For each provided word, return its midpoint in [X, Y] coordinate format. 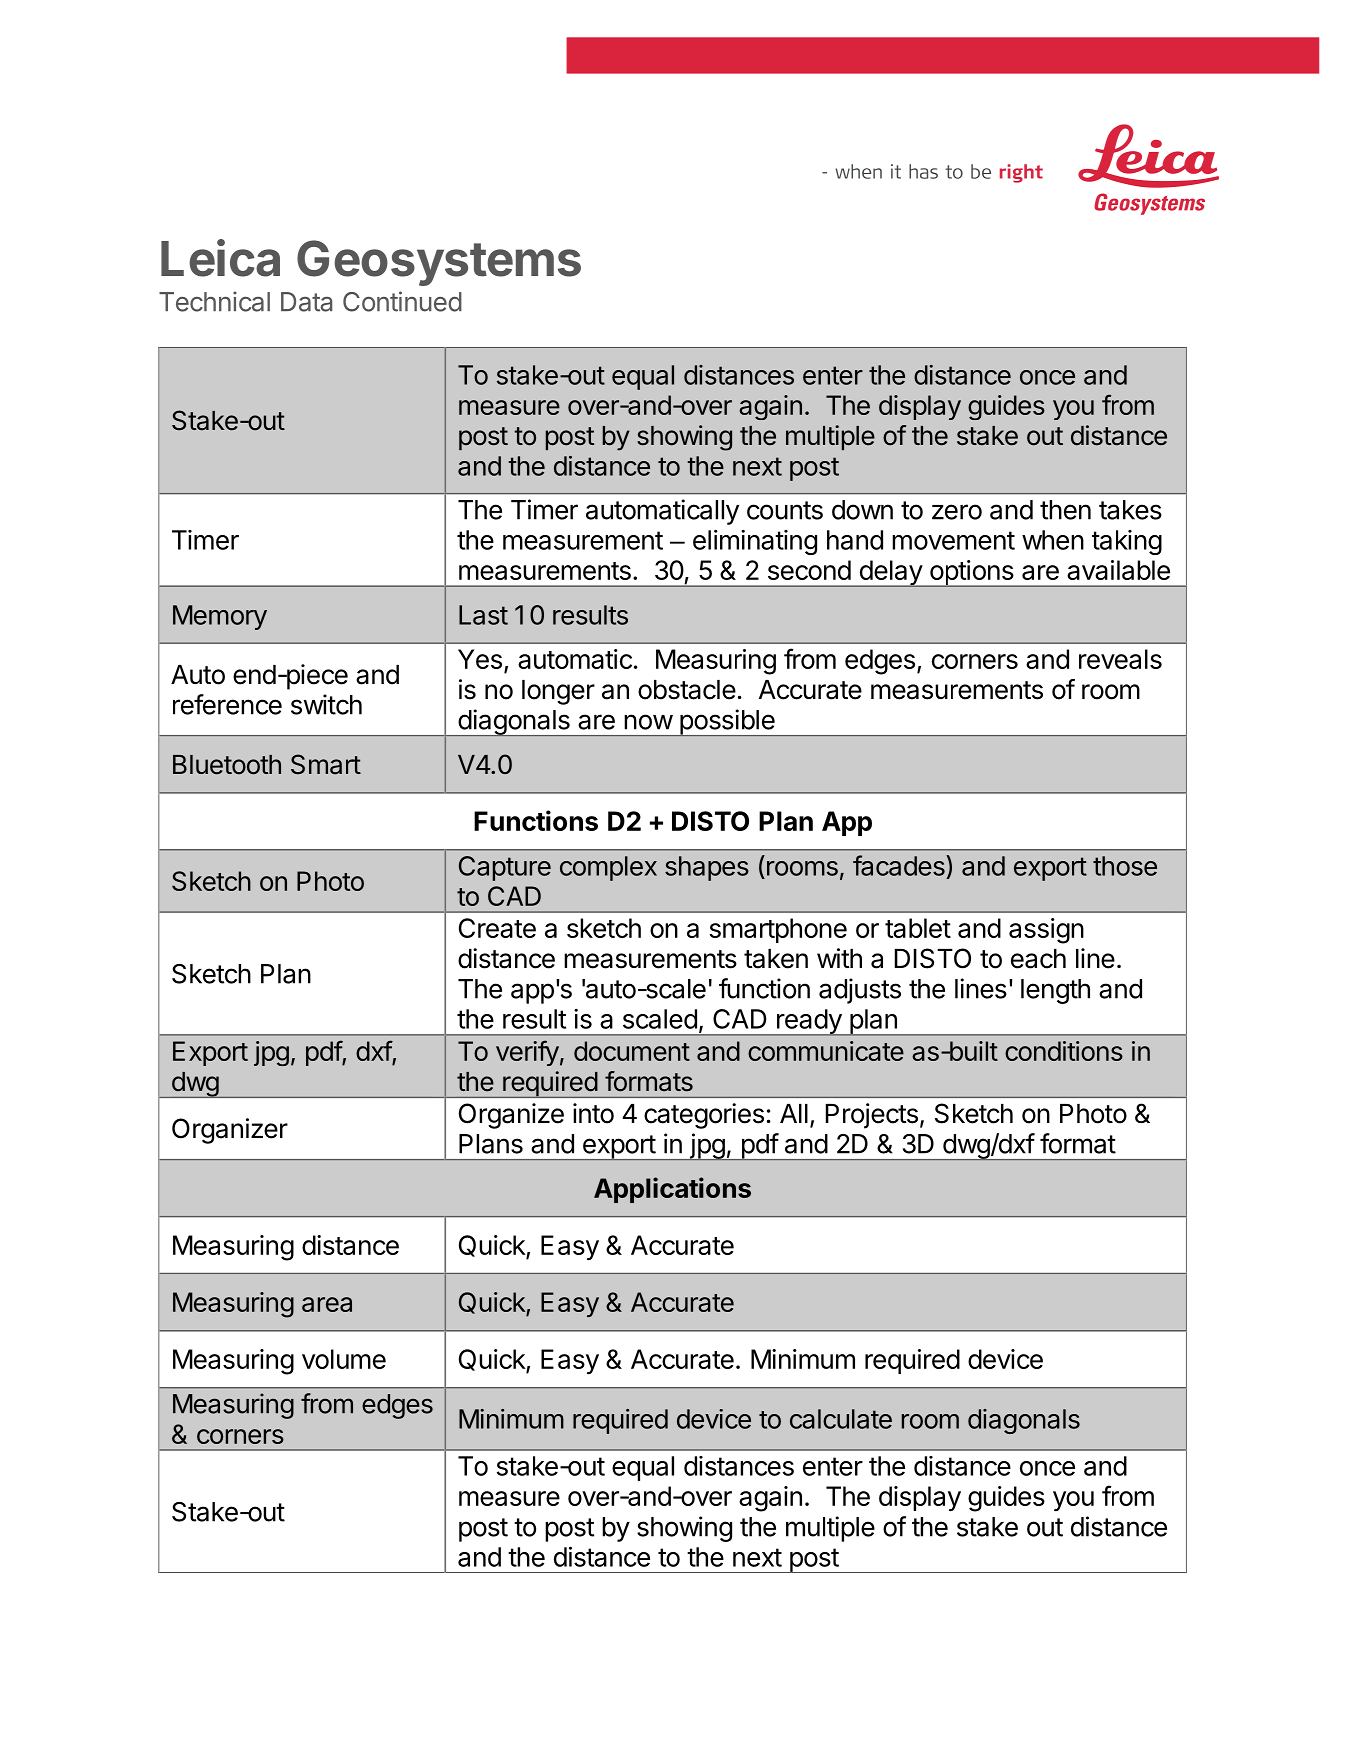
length [1055, 991]
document [632, 1051]
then [1065, 510]
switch [326, 704]
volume [344, 1359]
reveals [1120, 659]
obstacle [687, 690]
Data [306, 302]
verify [527, 1053]
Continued [402, 301]
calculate [841, 1419]
